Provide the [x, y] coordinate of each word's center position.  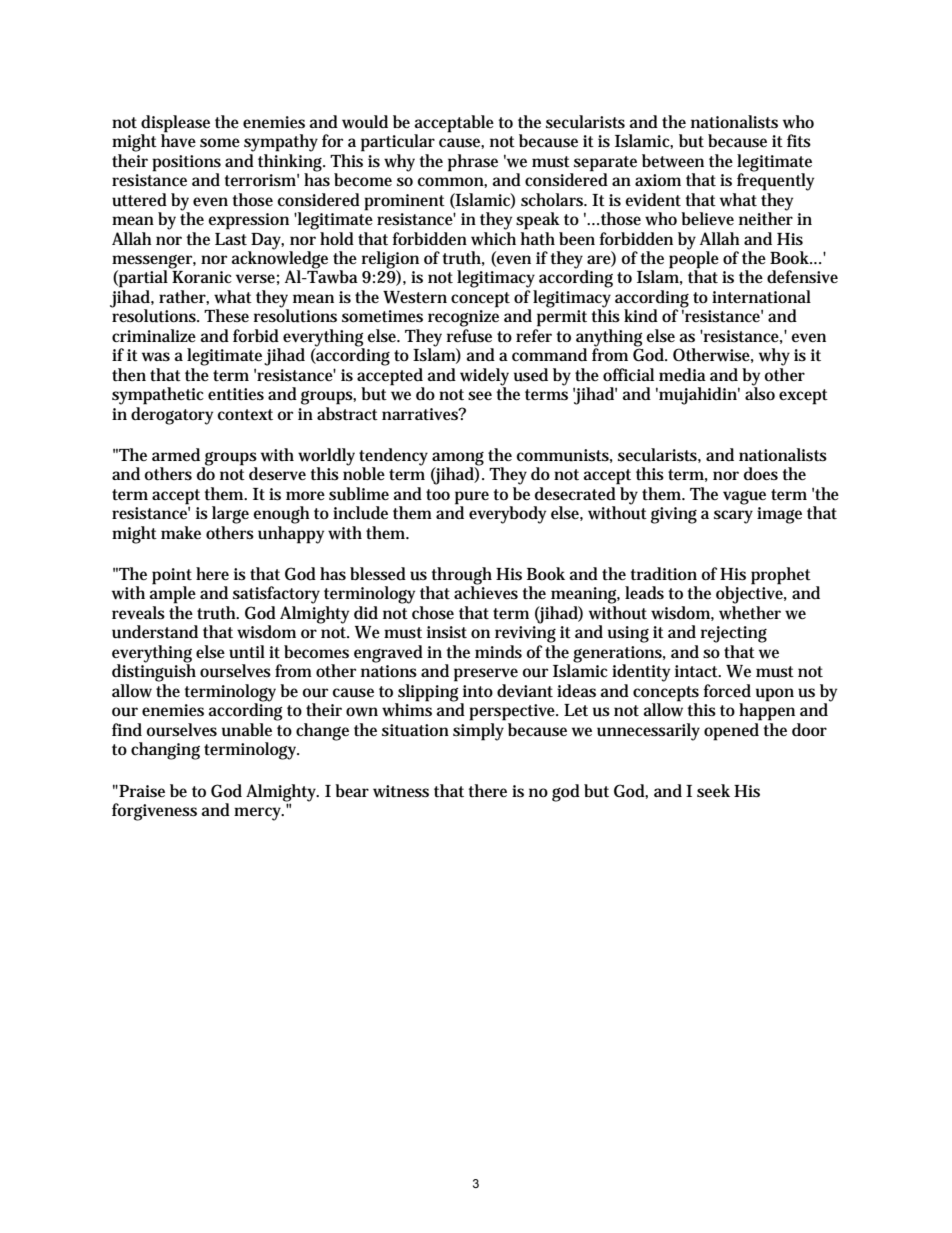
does [761, 474]
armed [176, 454]
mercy [259, 814]
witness [401, 791]
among [458, 460]
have [178, 139]
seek [713, 791]
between [673, 161]
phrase [473, 163]
